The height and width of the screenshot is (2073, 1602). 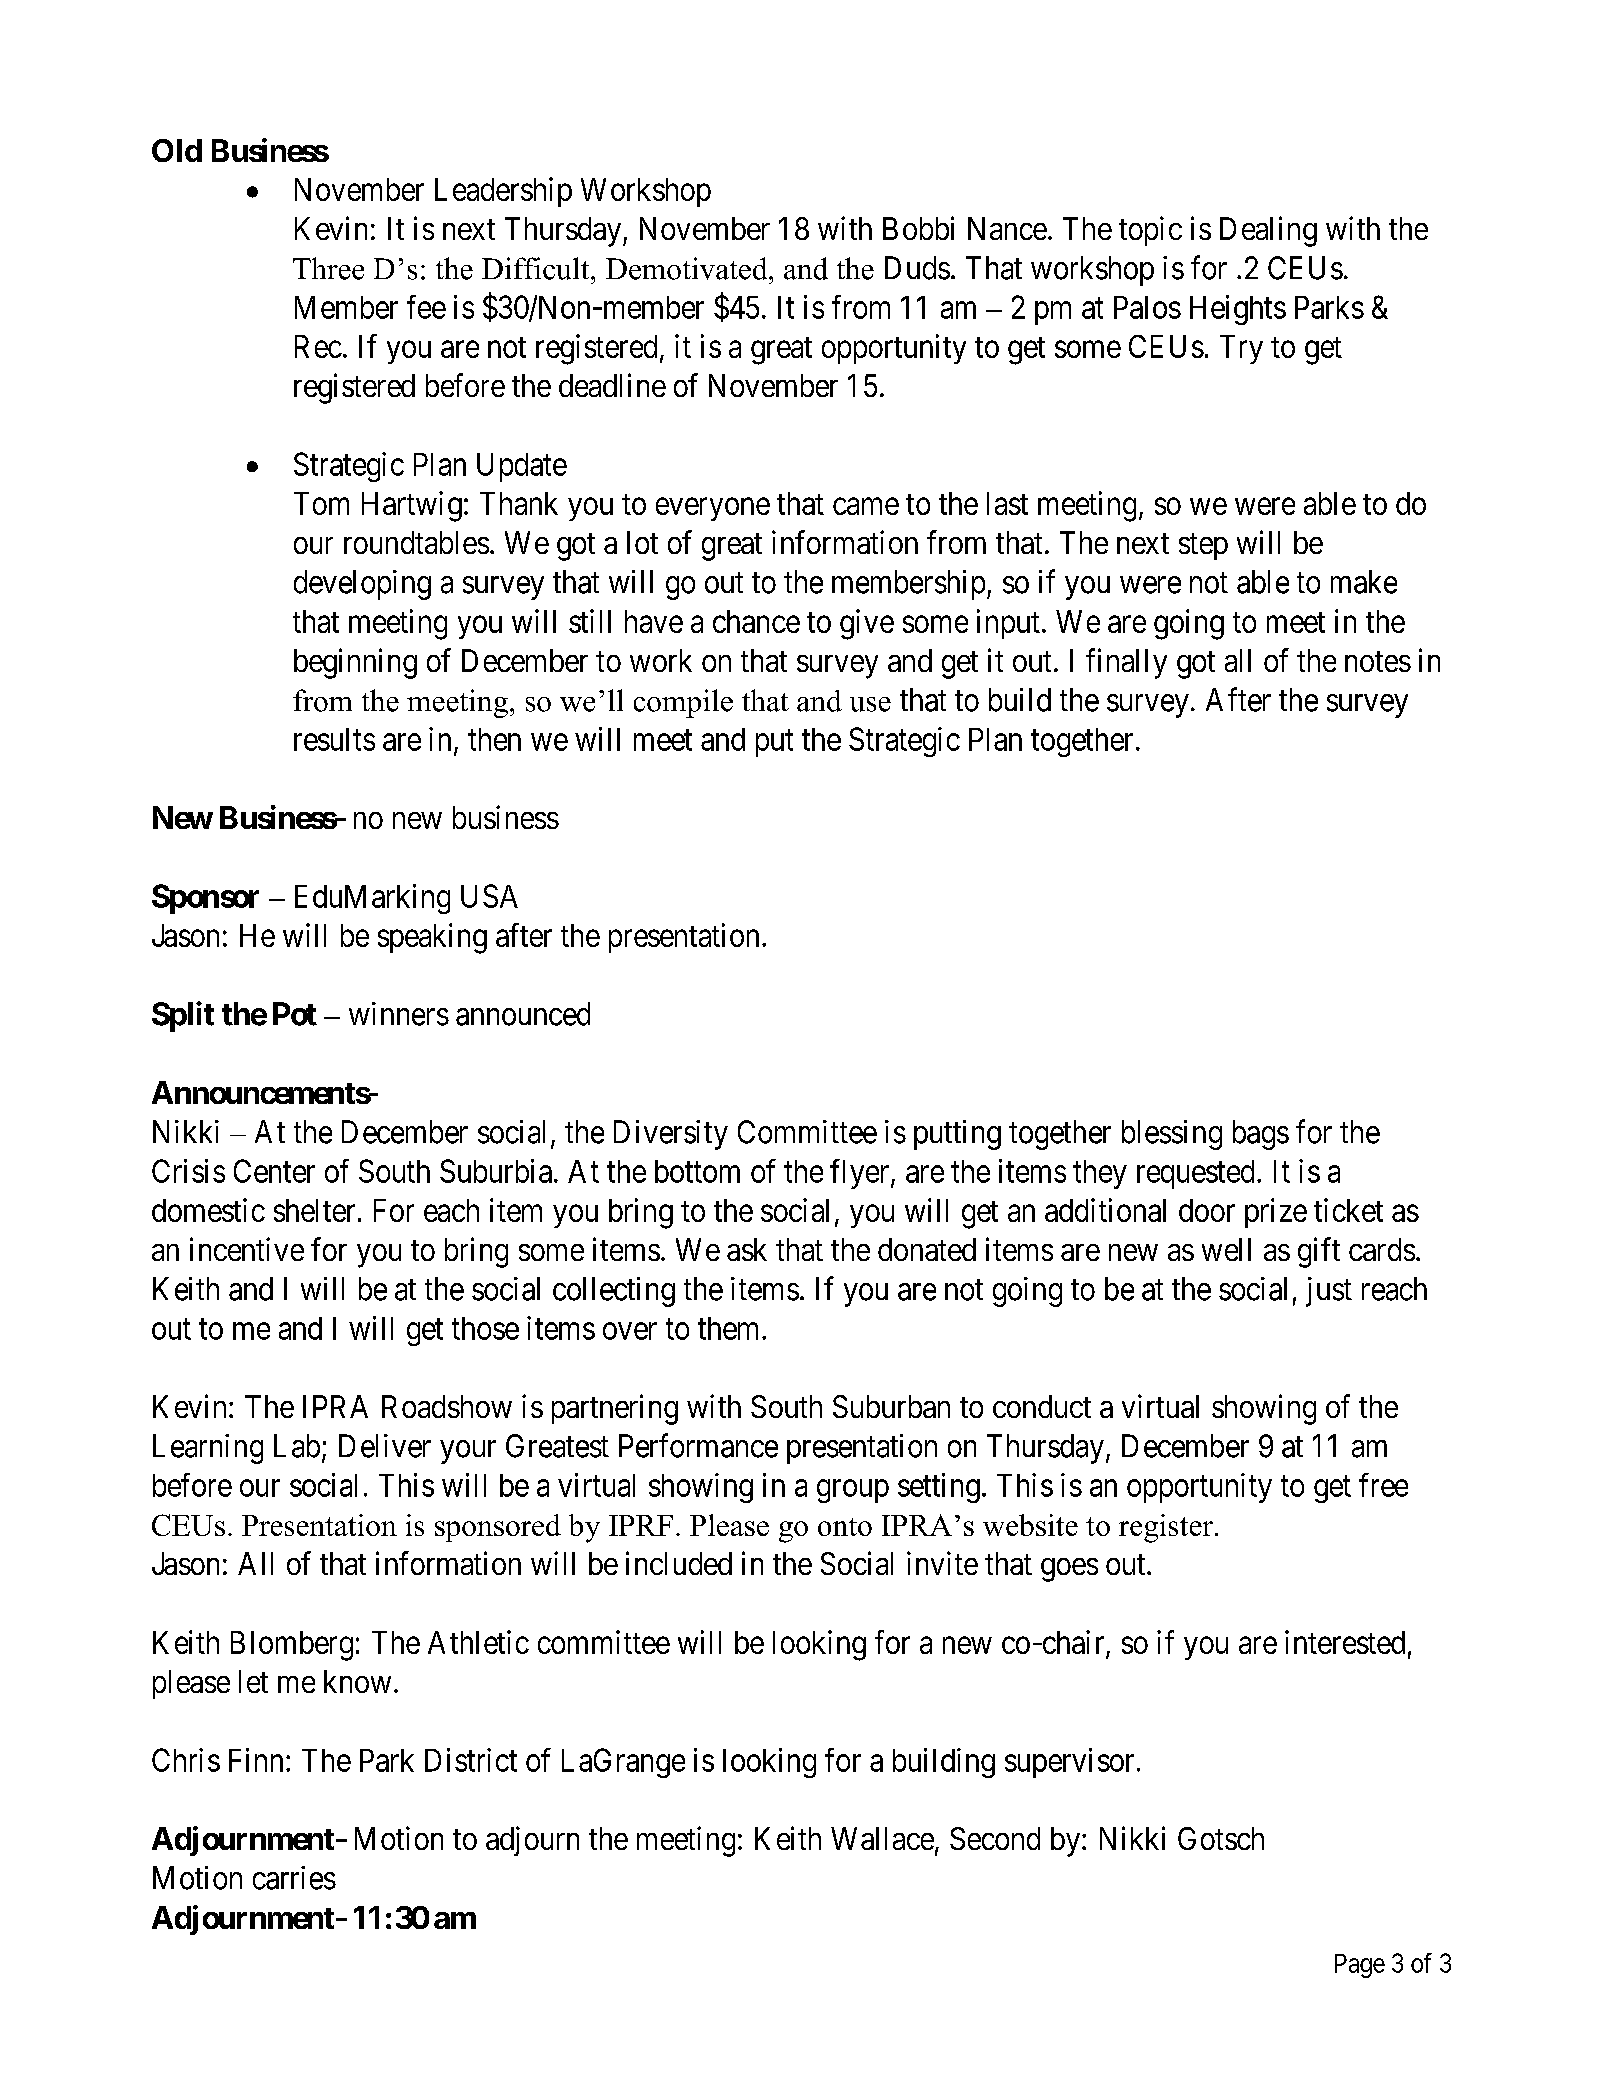 I want to click on carries, so click(x=294, y=1878).
